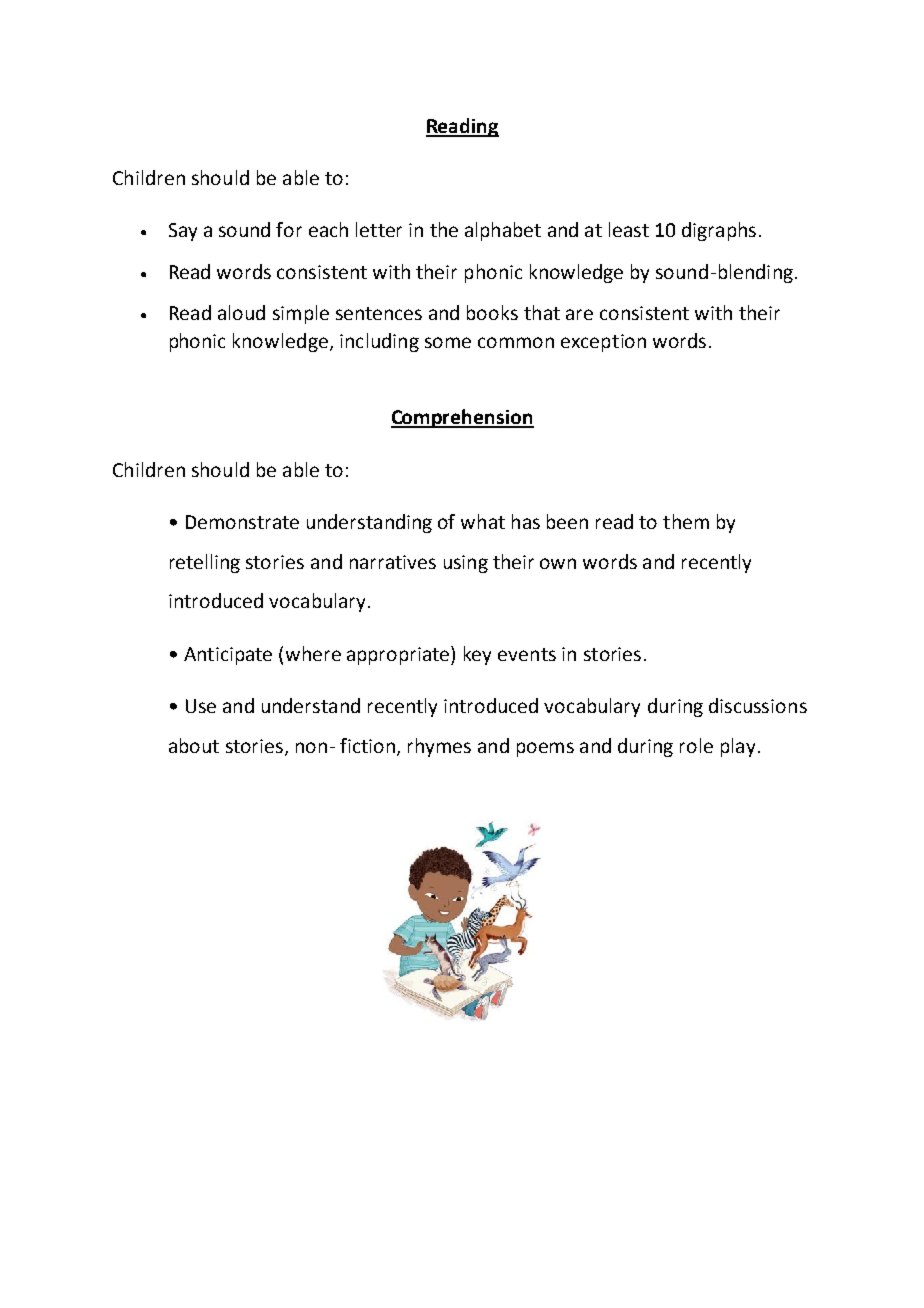  I want to click on them, so click(686, 521).
